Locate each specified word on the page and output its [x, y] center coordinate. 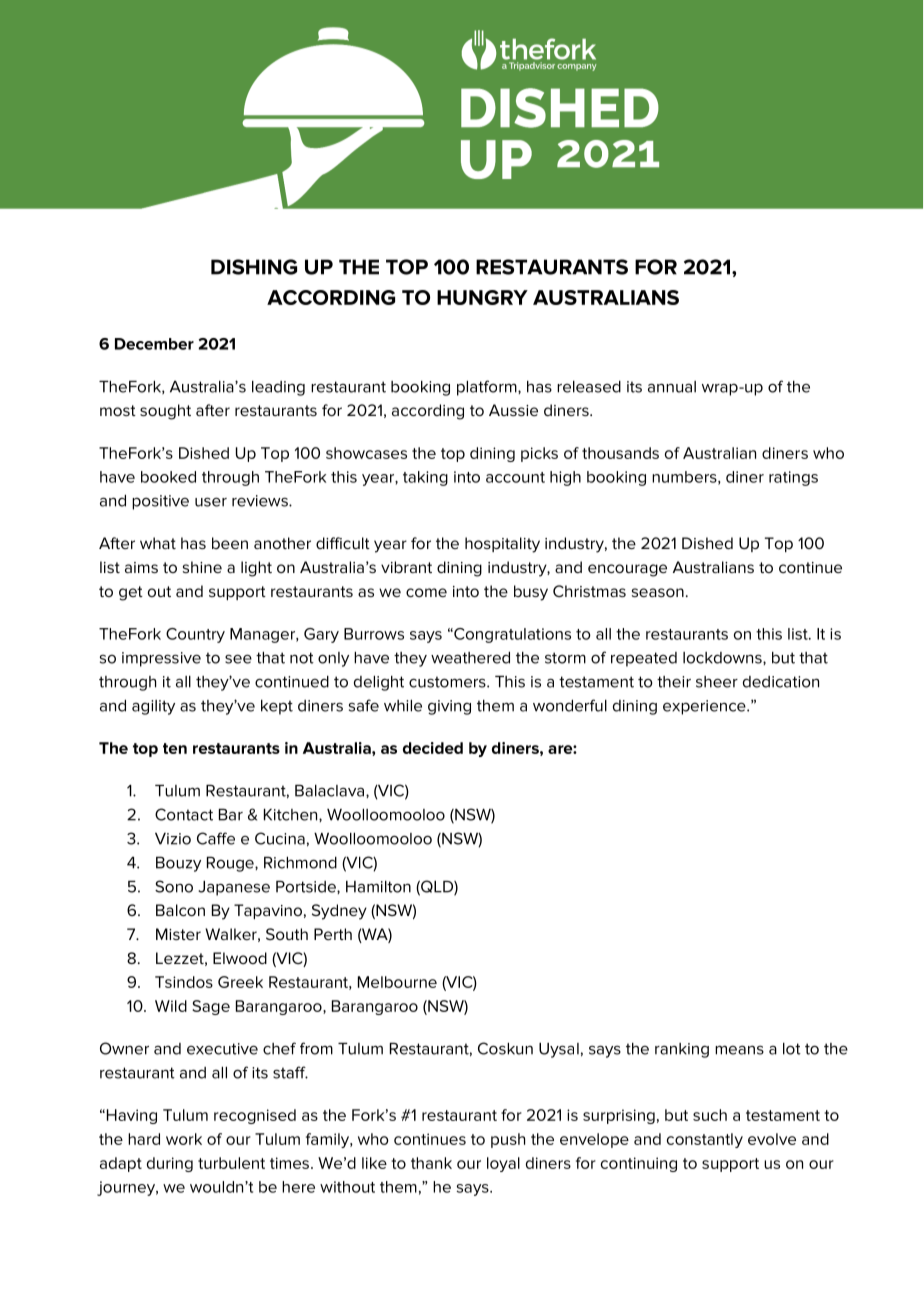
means [739, 1050]
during [170, 1164]
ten [175, 748]
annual [672, 387]
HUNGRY [482, 297]
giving [449, 707]
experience [705, 707]
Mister [178, 934]
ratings [793, 478]
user [211, 502]
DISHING [254, 267]
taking [425, 478]
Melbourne [397, 982]
